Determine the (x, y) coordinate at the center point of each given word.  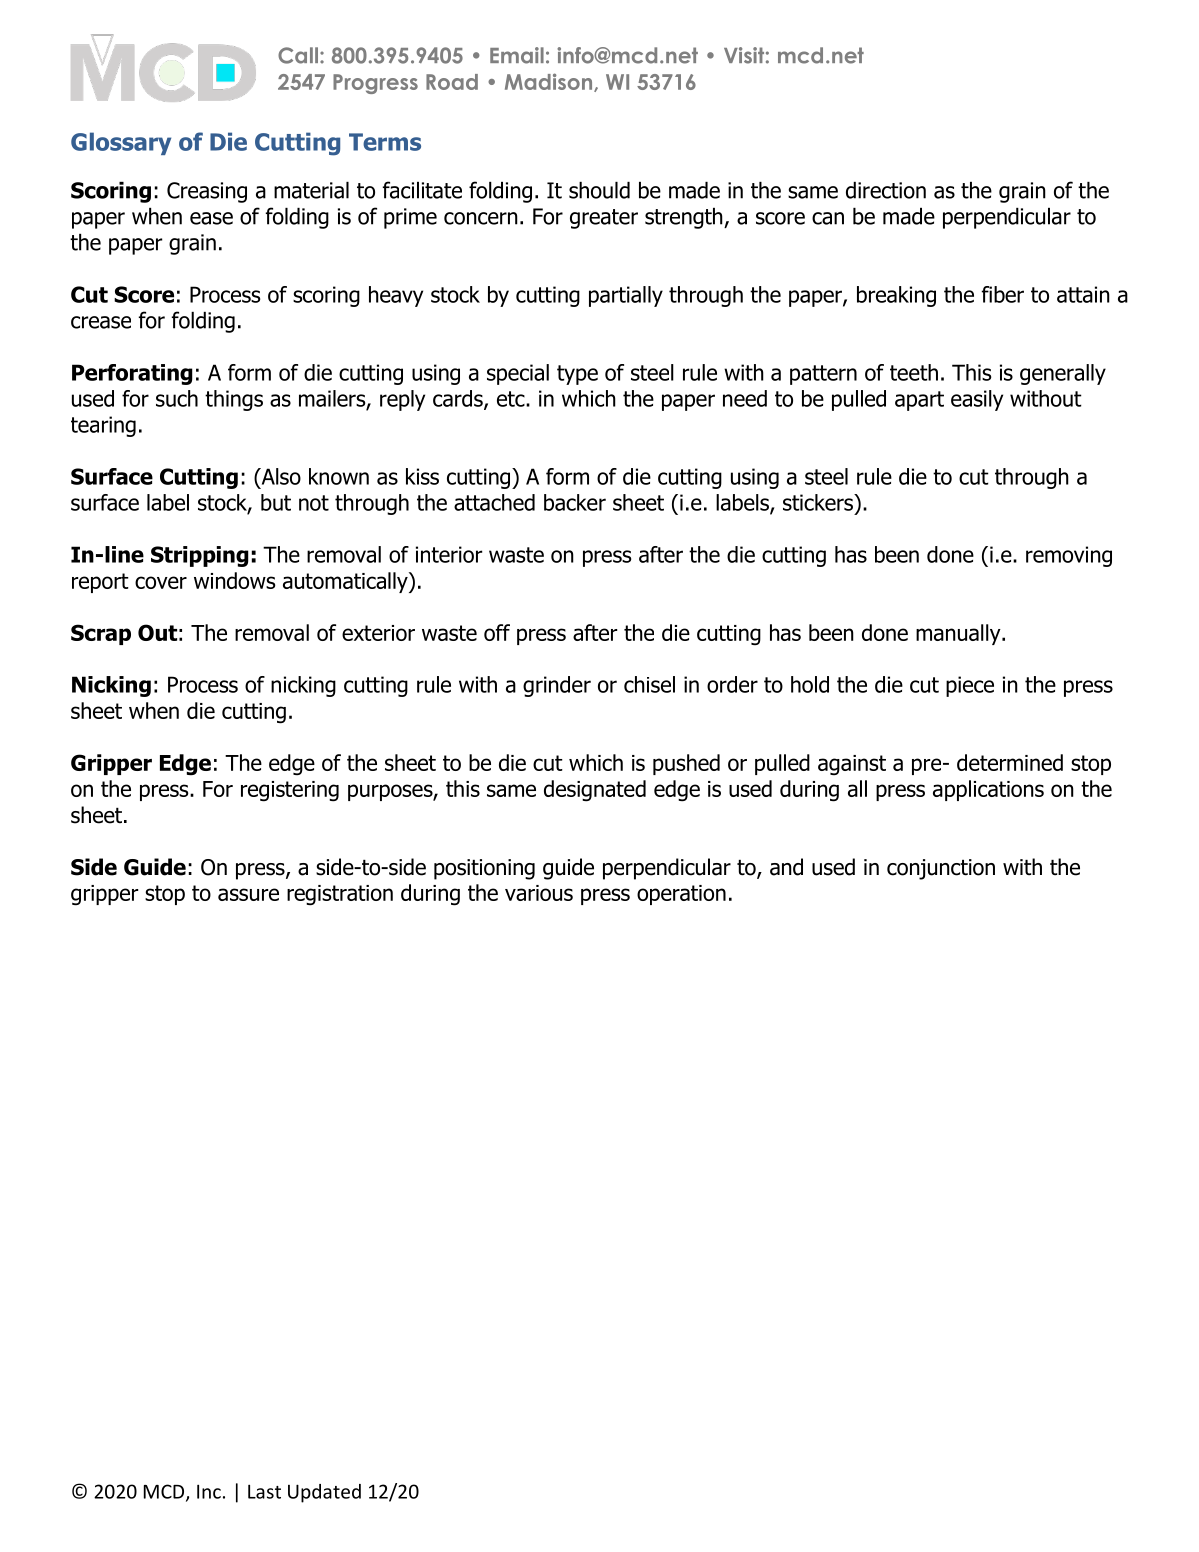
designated (595, 791)
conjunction (941, 869)
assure (248, 894)
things (234, 400)
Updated (324, 1493)
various (539, 893)
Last (264, 1491)
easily (977, 400)
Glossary (121, 143)
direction (886, 190)
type (577, 375)
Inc (209, 1491)
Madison (550, 82)
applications (988, 790)
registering (290, 791)
